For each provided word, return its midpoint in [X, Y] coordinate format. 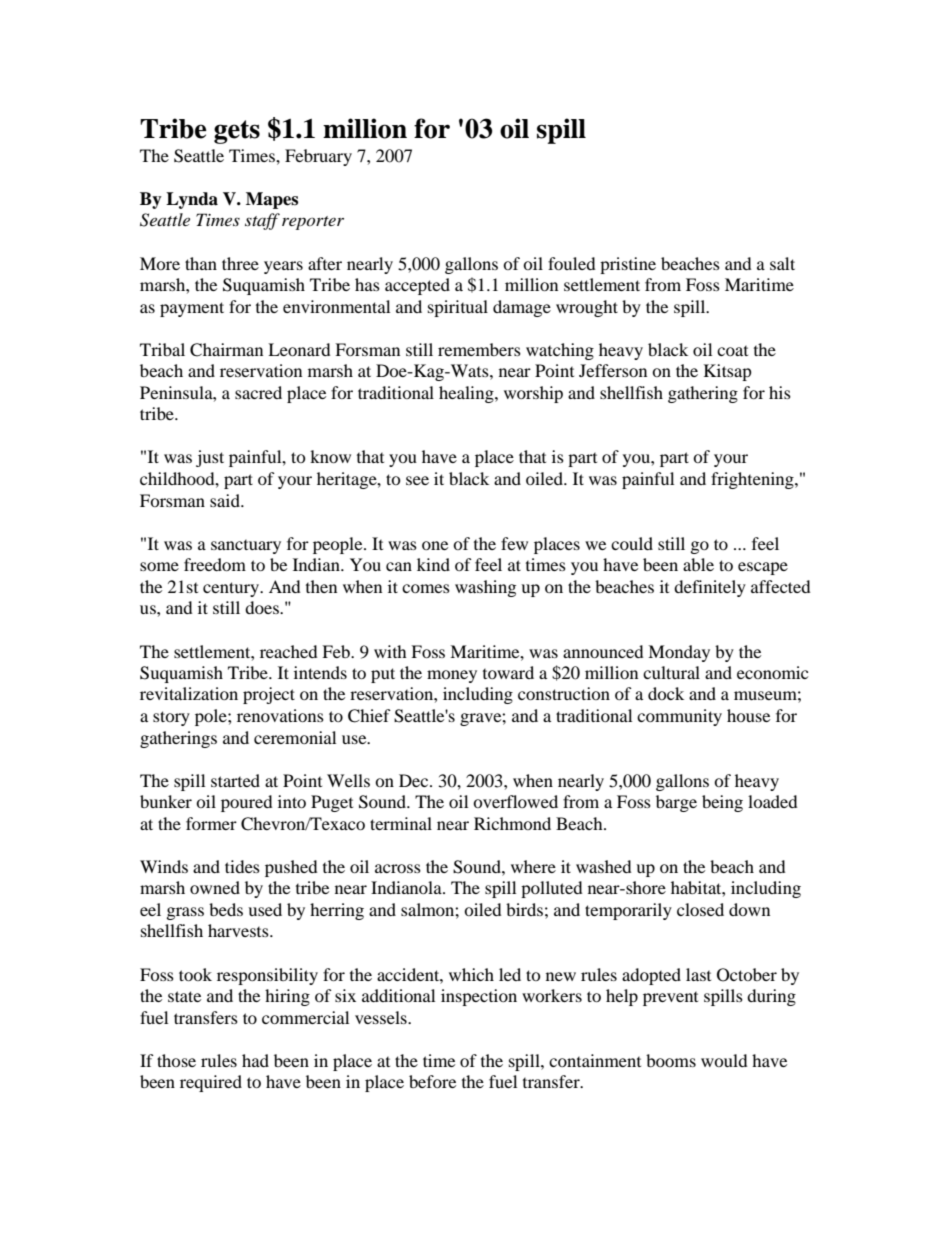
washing [485, 588]
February [318, 157]
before [432, 1081]
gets [237, 132]
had [255, 1060]
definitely [710, 588]
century [232, 589]
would [724, 1060]
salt [782, 263]
